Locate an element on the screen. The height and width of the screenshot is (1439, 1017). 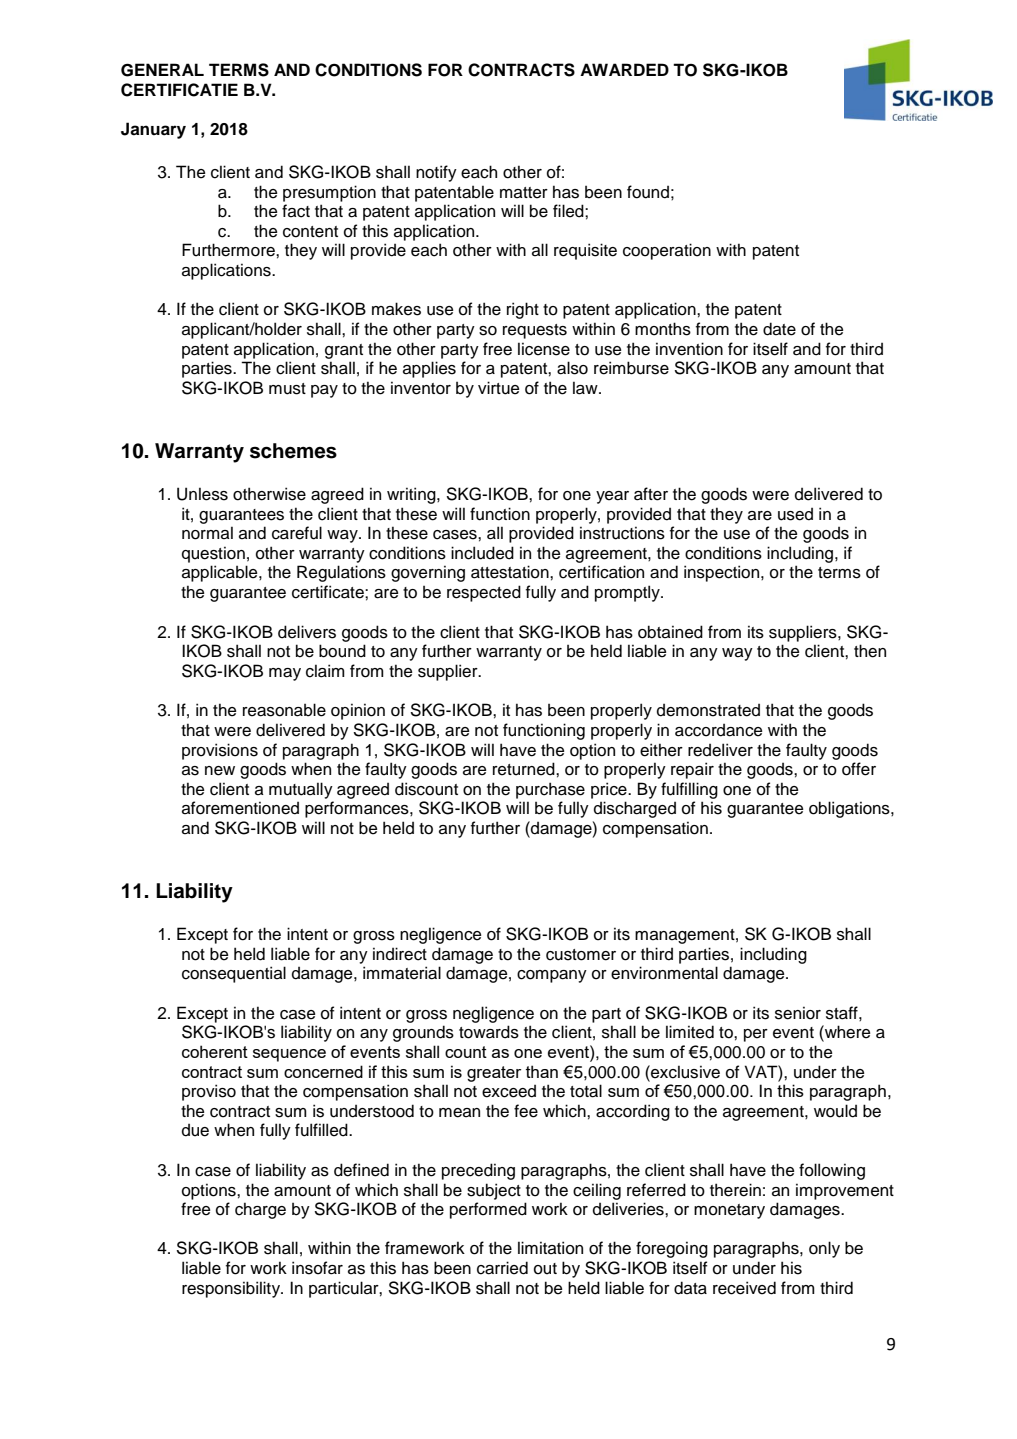
only is located at coordinates (824, 1249).
